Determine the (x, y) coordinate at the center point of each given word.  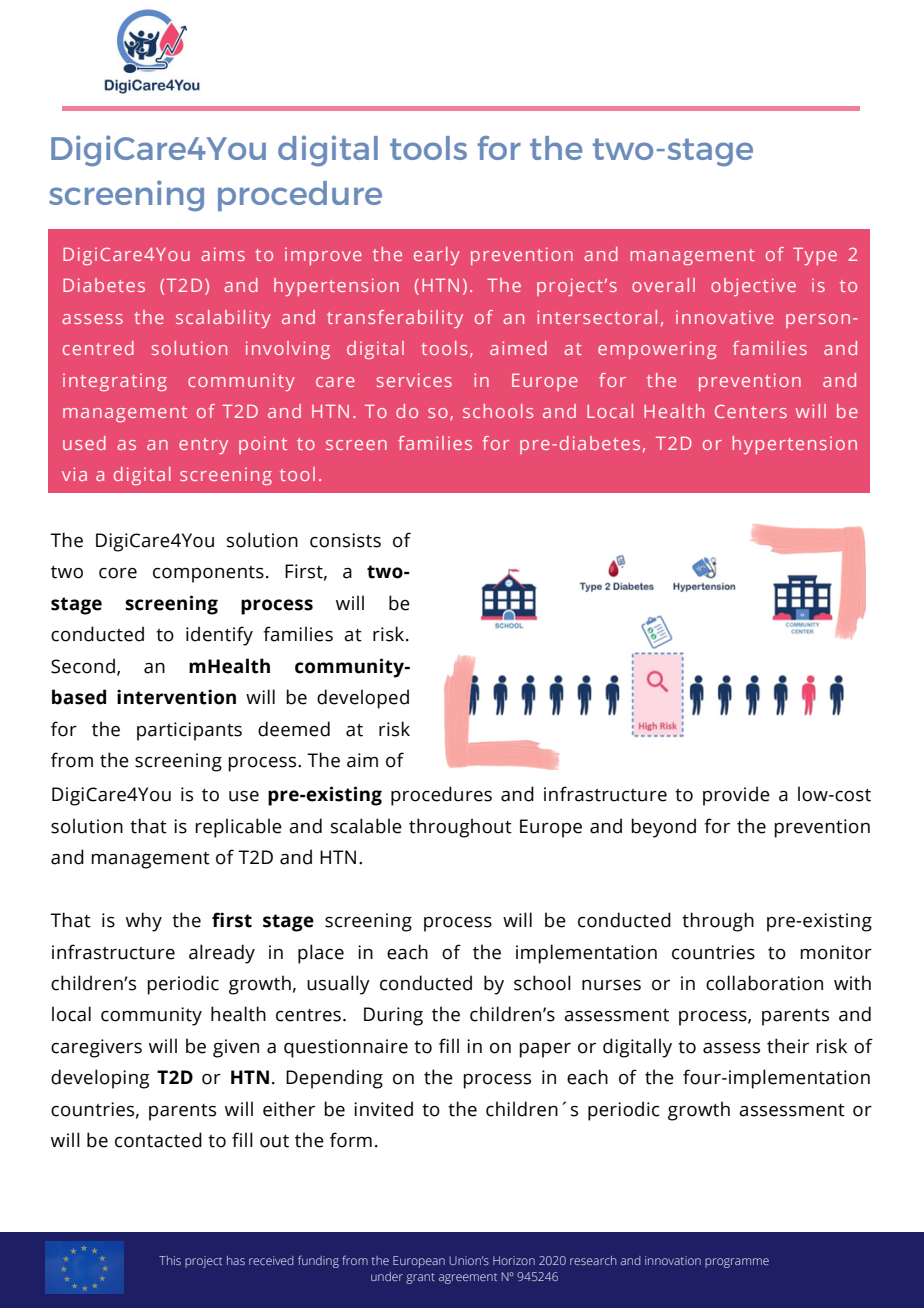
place (321, 954)
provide (736, 796)
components (208, 574)
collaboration (764, 983)
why (144, 922)
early (437, 256)
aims (223, 254)
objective (753, 287)
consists (345, 540)
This (170, 1260)
